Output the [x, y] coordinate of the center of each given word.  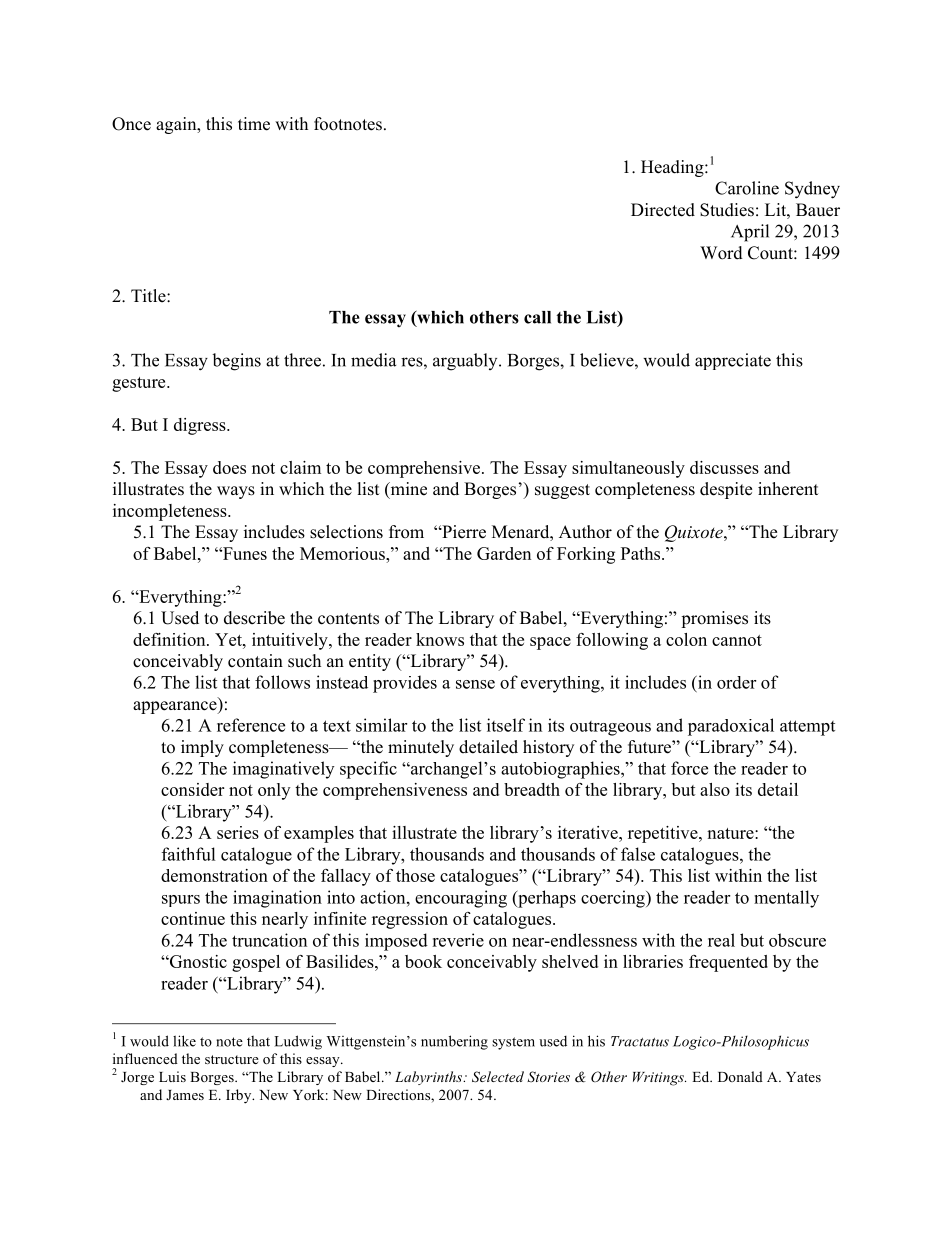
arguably [466, 362]
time [254, 124]
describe [254, 618]
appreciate [733, 361]
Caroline [747, 188]
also [715, 789]
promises [714, 619]
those [415, 875]
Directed [663, 210]
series [238, 832]
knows [440, 639]
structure [232, 1059]
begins [236, 362]
